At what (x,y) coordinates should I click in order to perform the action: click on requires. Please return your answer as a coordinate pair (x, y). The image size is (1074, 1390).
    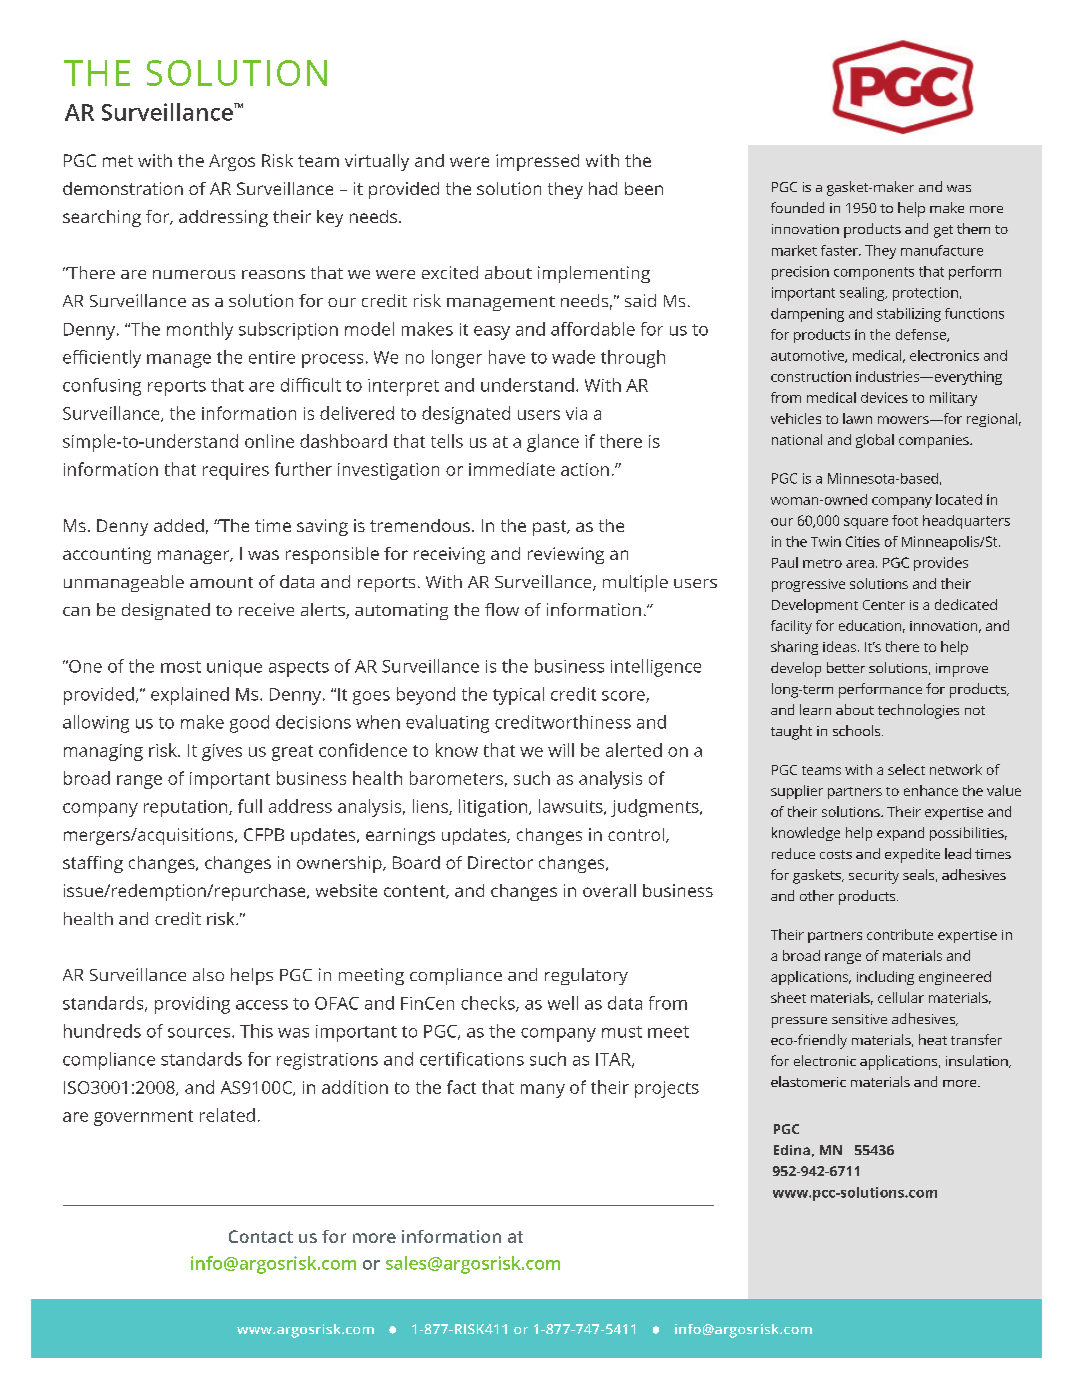
    Looking at the image, I should click on (236, 471).
